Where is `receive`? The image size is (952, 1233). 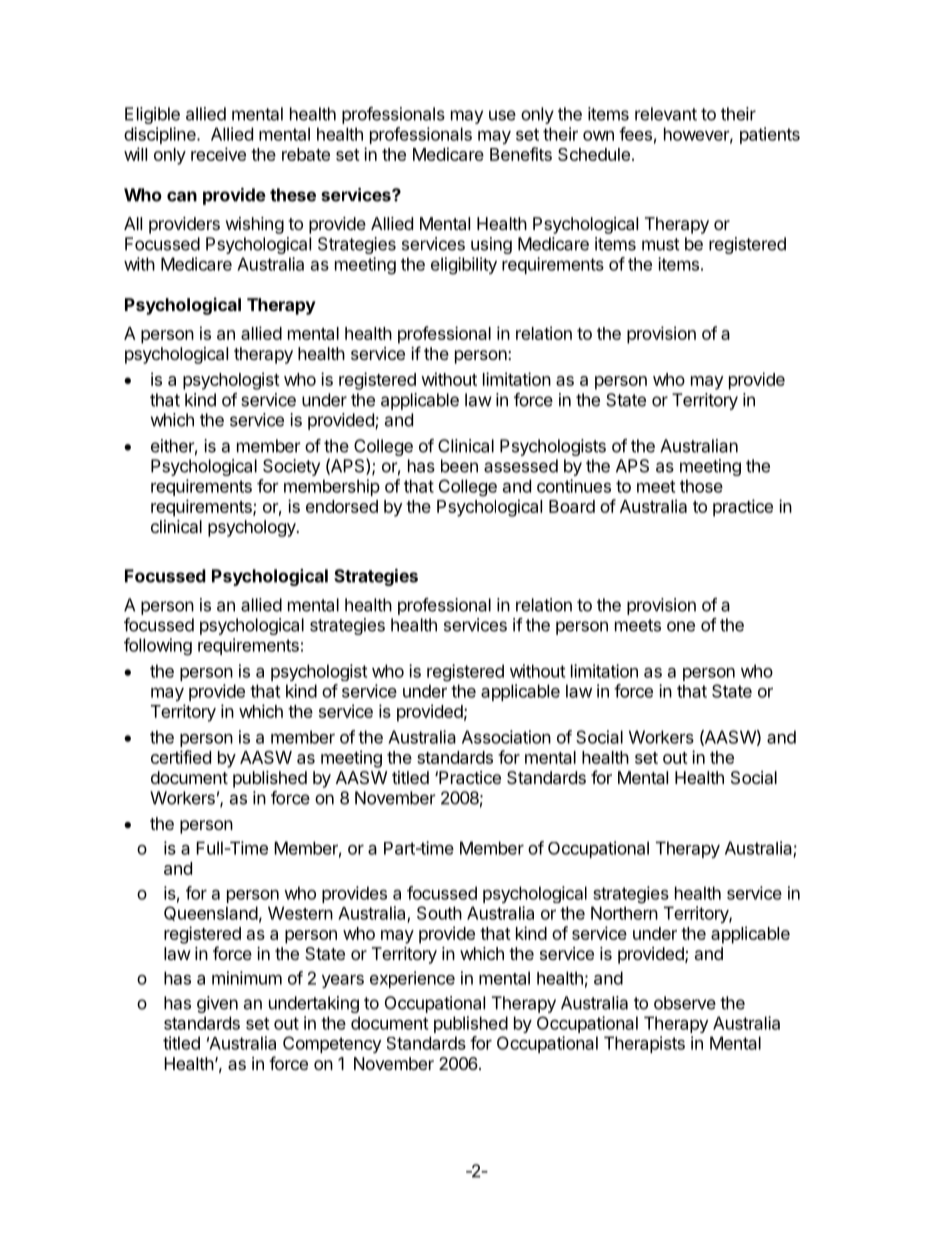 receive is located at coordinates (218, 154).
